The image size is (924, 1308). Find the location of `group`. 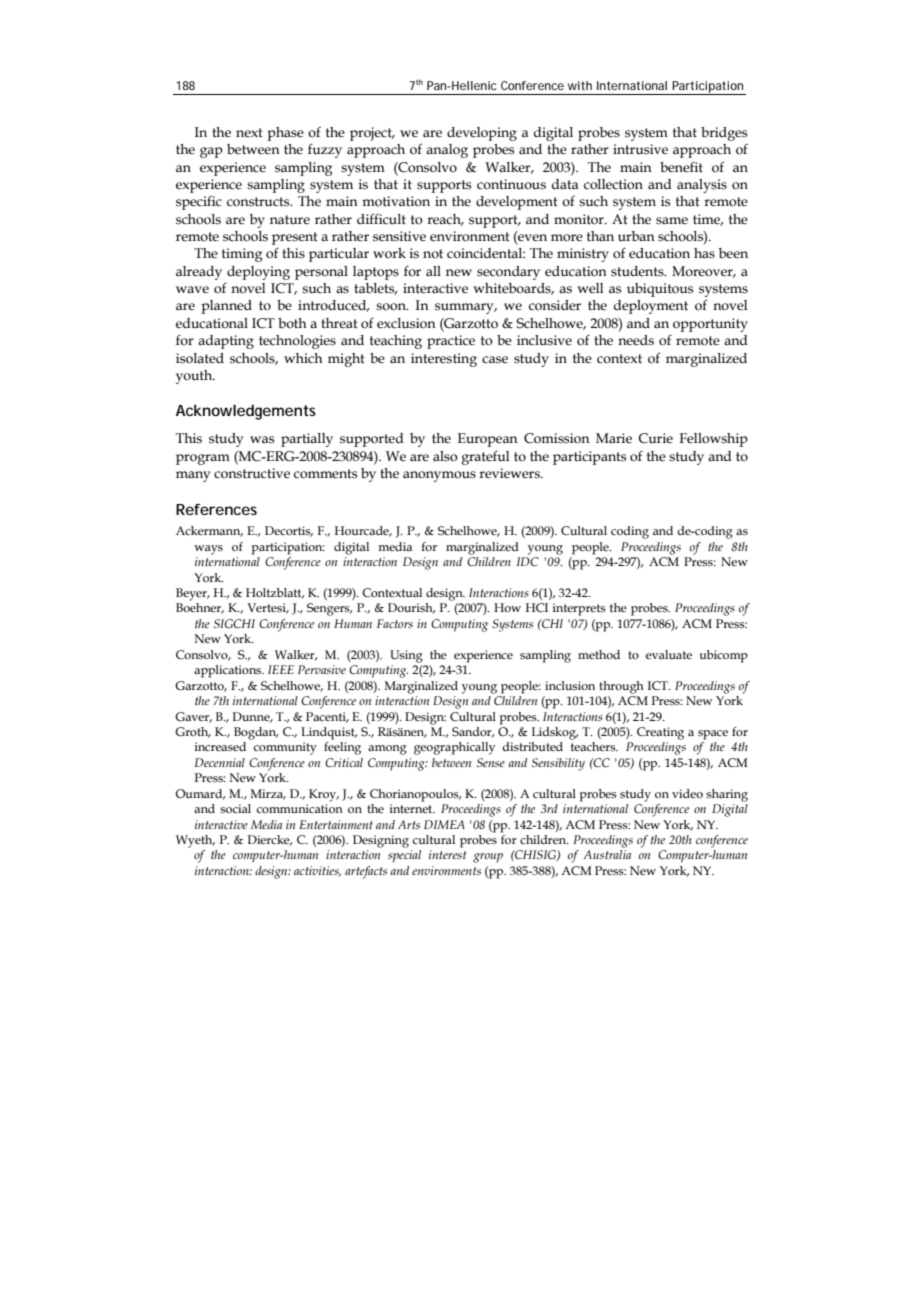

group is located at coordinates (488, 858).
